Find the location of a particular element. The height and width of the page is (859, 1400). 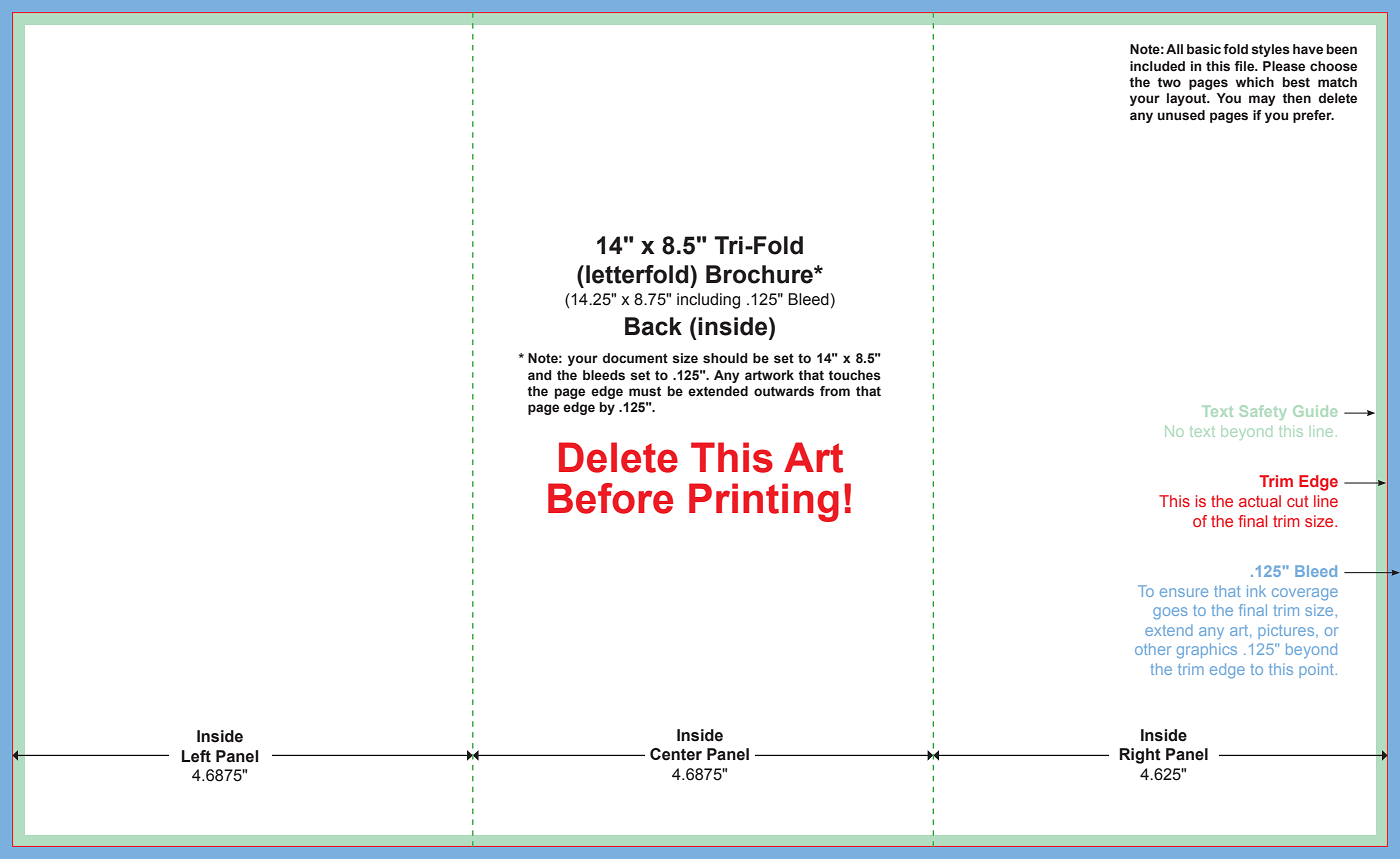

outwards is located at coordinates (784, 391).
